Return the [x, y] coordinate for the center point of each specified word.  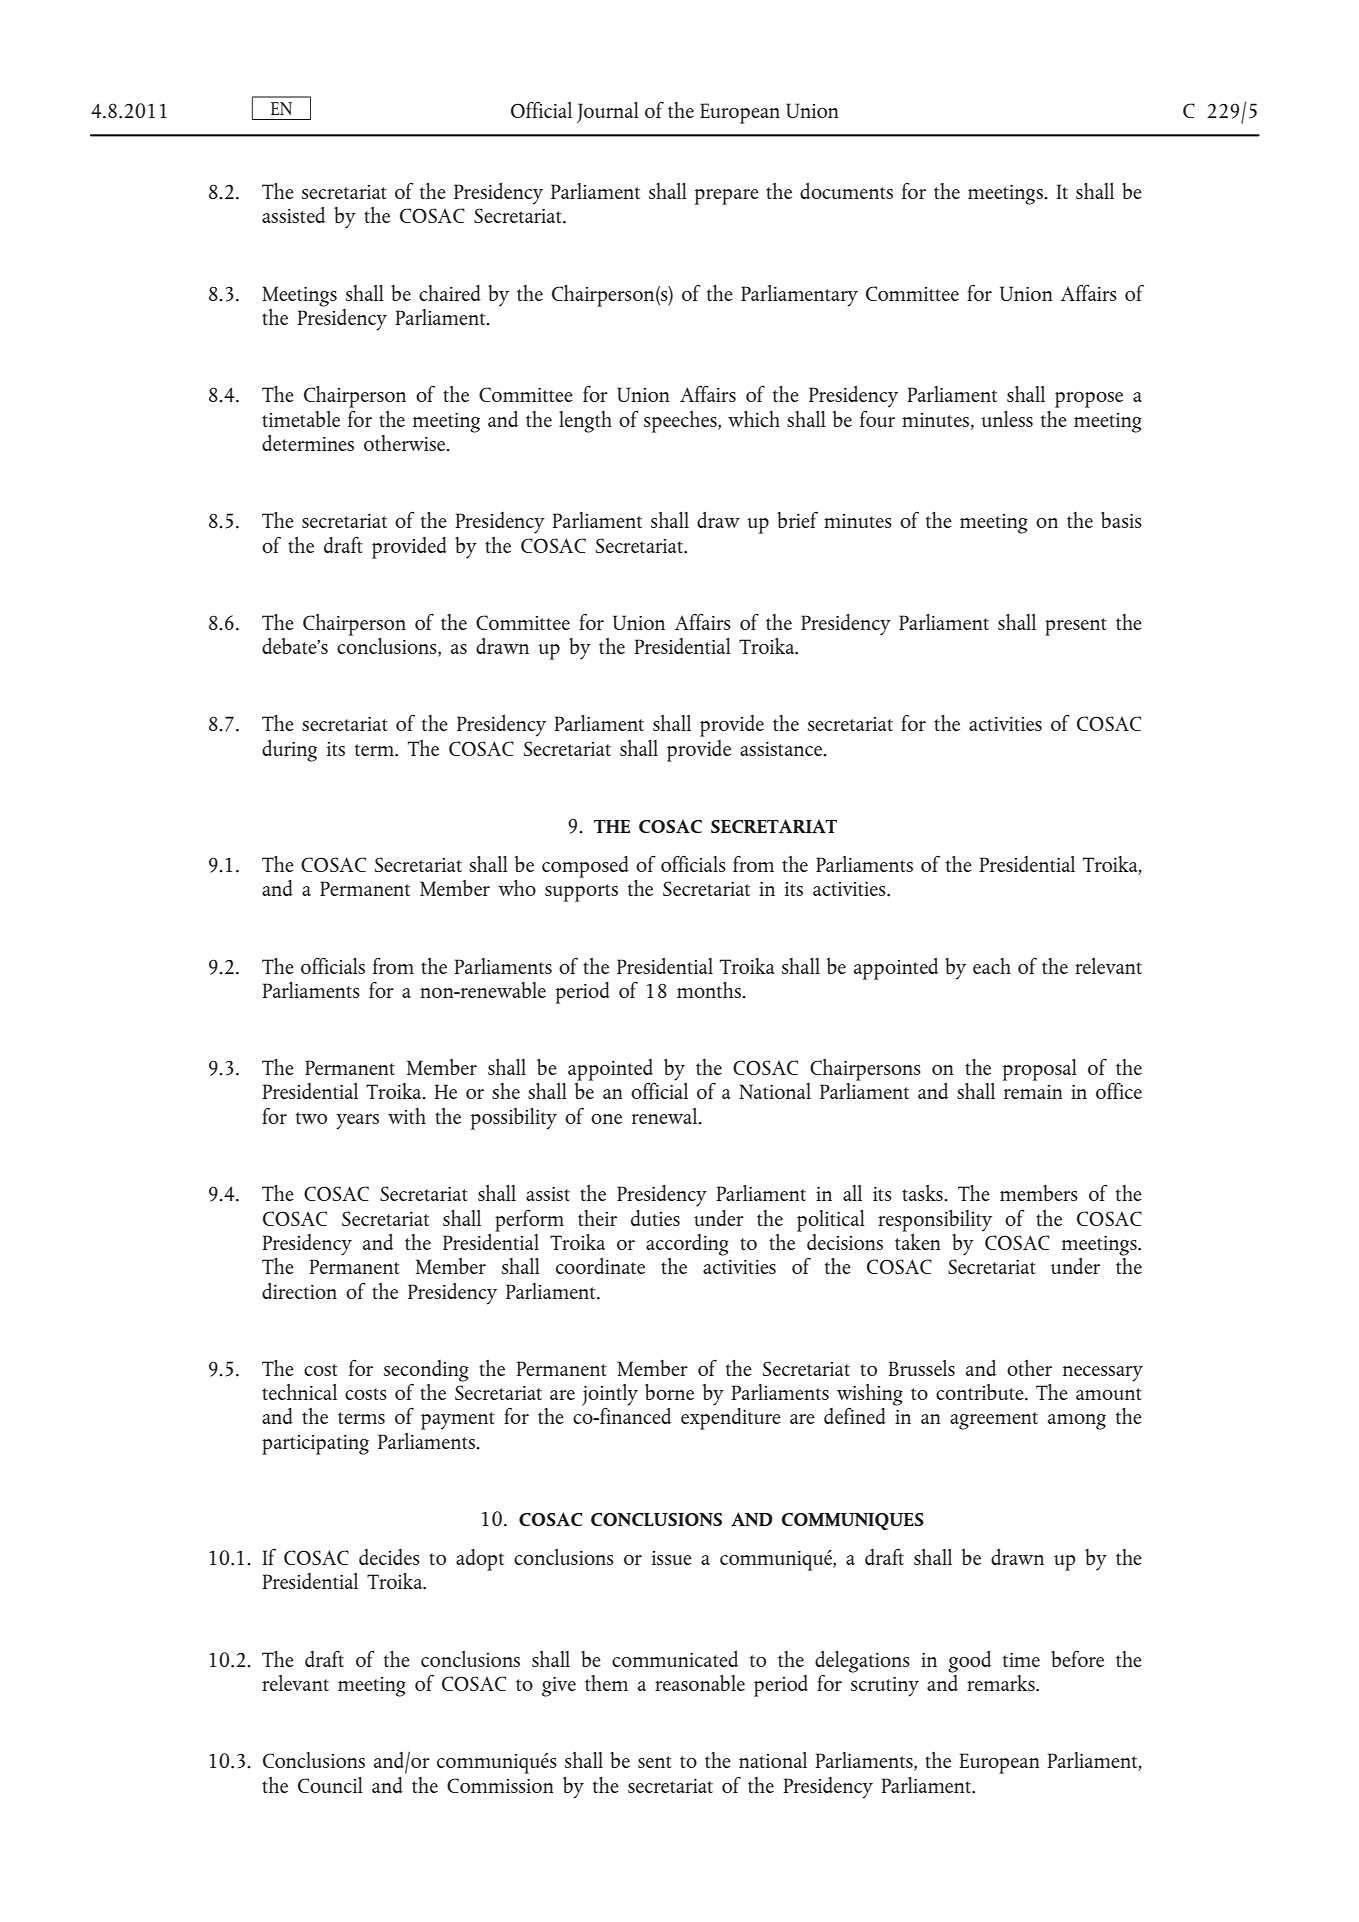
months [710, 990]
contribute [981, 1392]
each [992, 966]
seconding [426, 1372]
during [289, 751]
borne [669, 1392]
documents [846, 191]
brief [797, 519]
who [517, 888]
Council [330, 1785]
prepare [727, 197]
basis [1121, 520]
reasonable [700, 1683]
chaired [450, 293]
